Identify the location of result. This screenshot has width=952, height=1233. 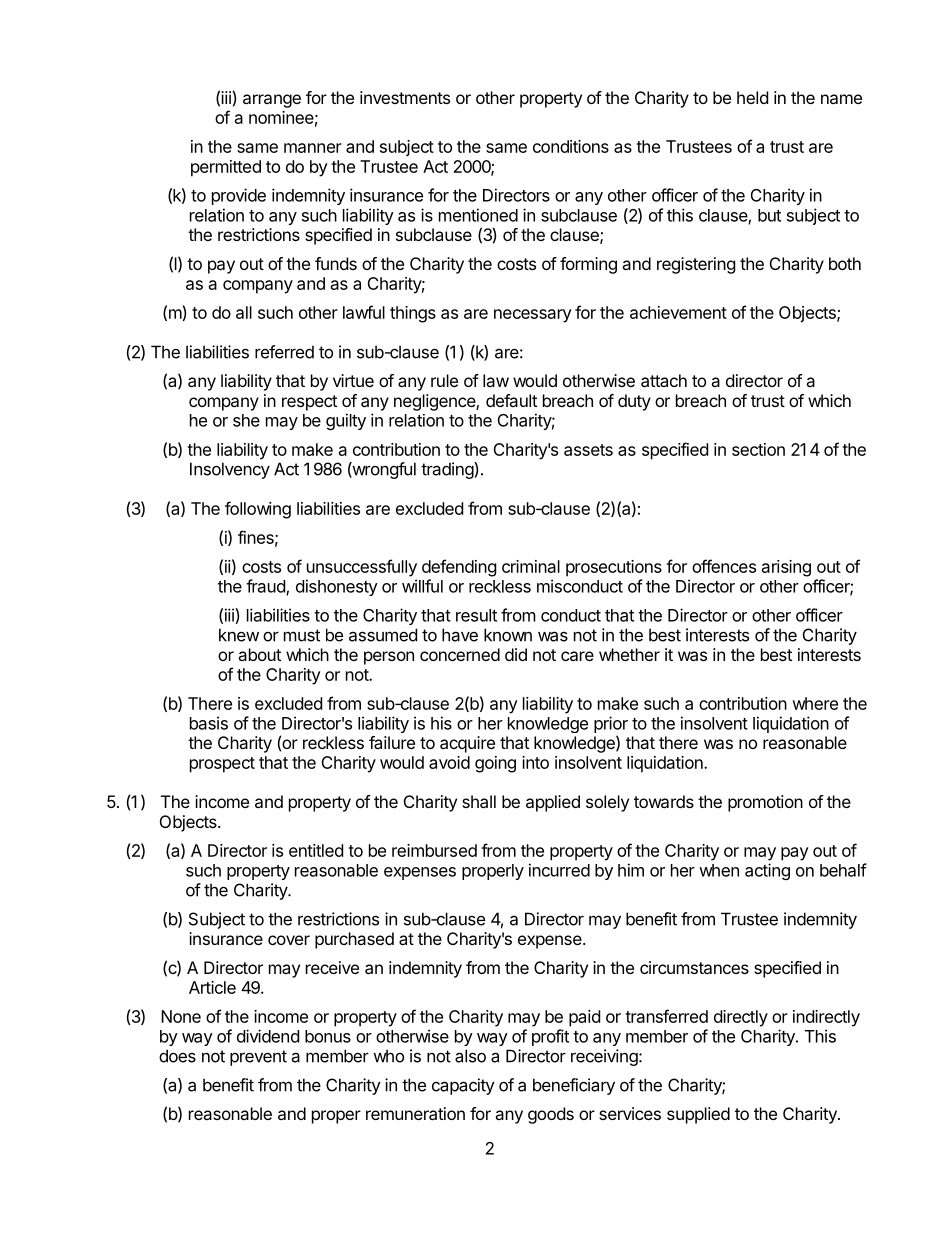
(476, 615).
